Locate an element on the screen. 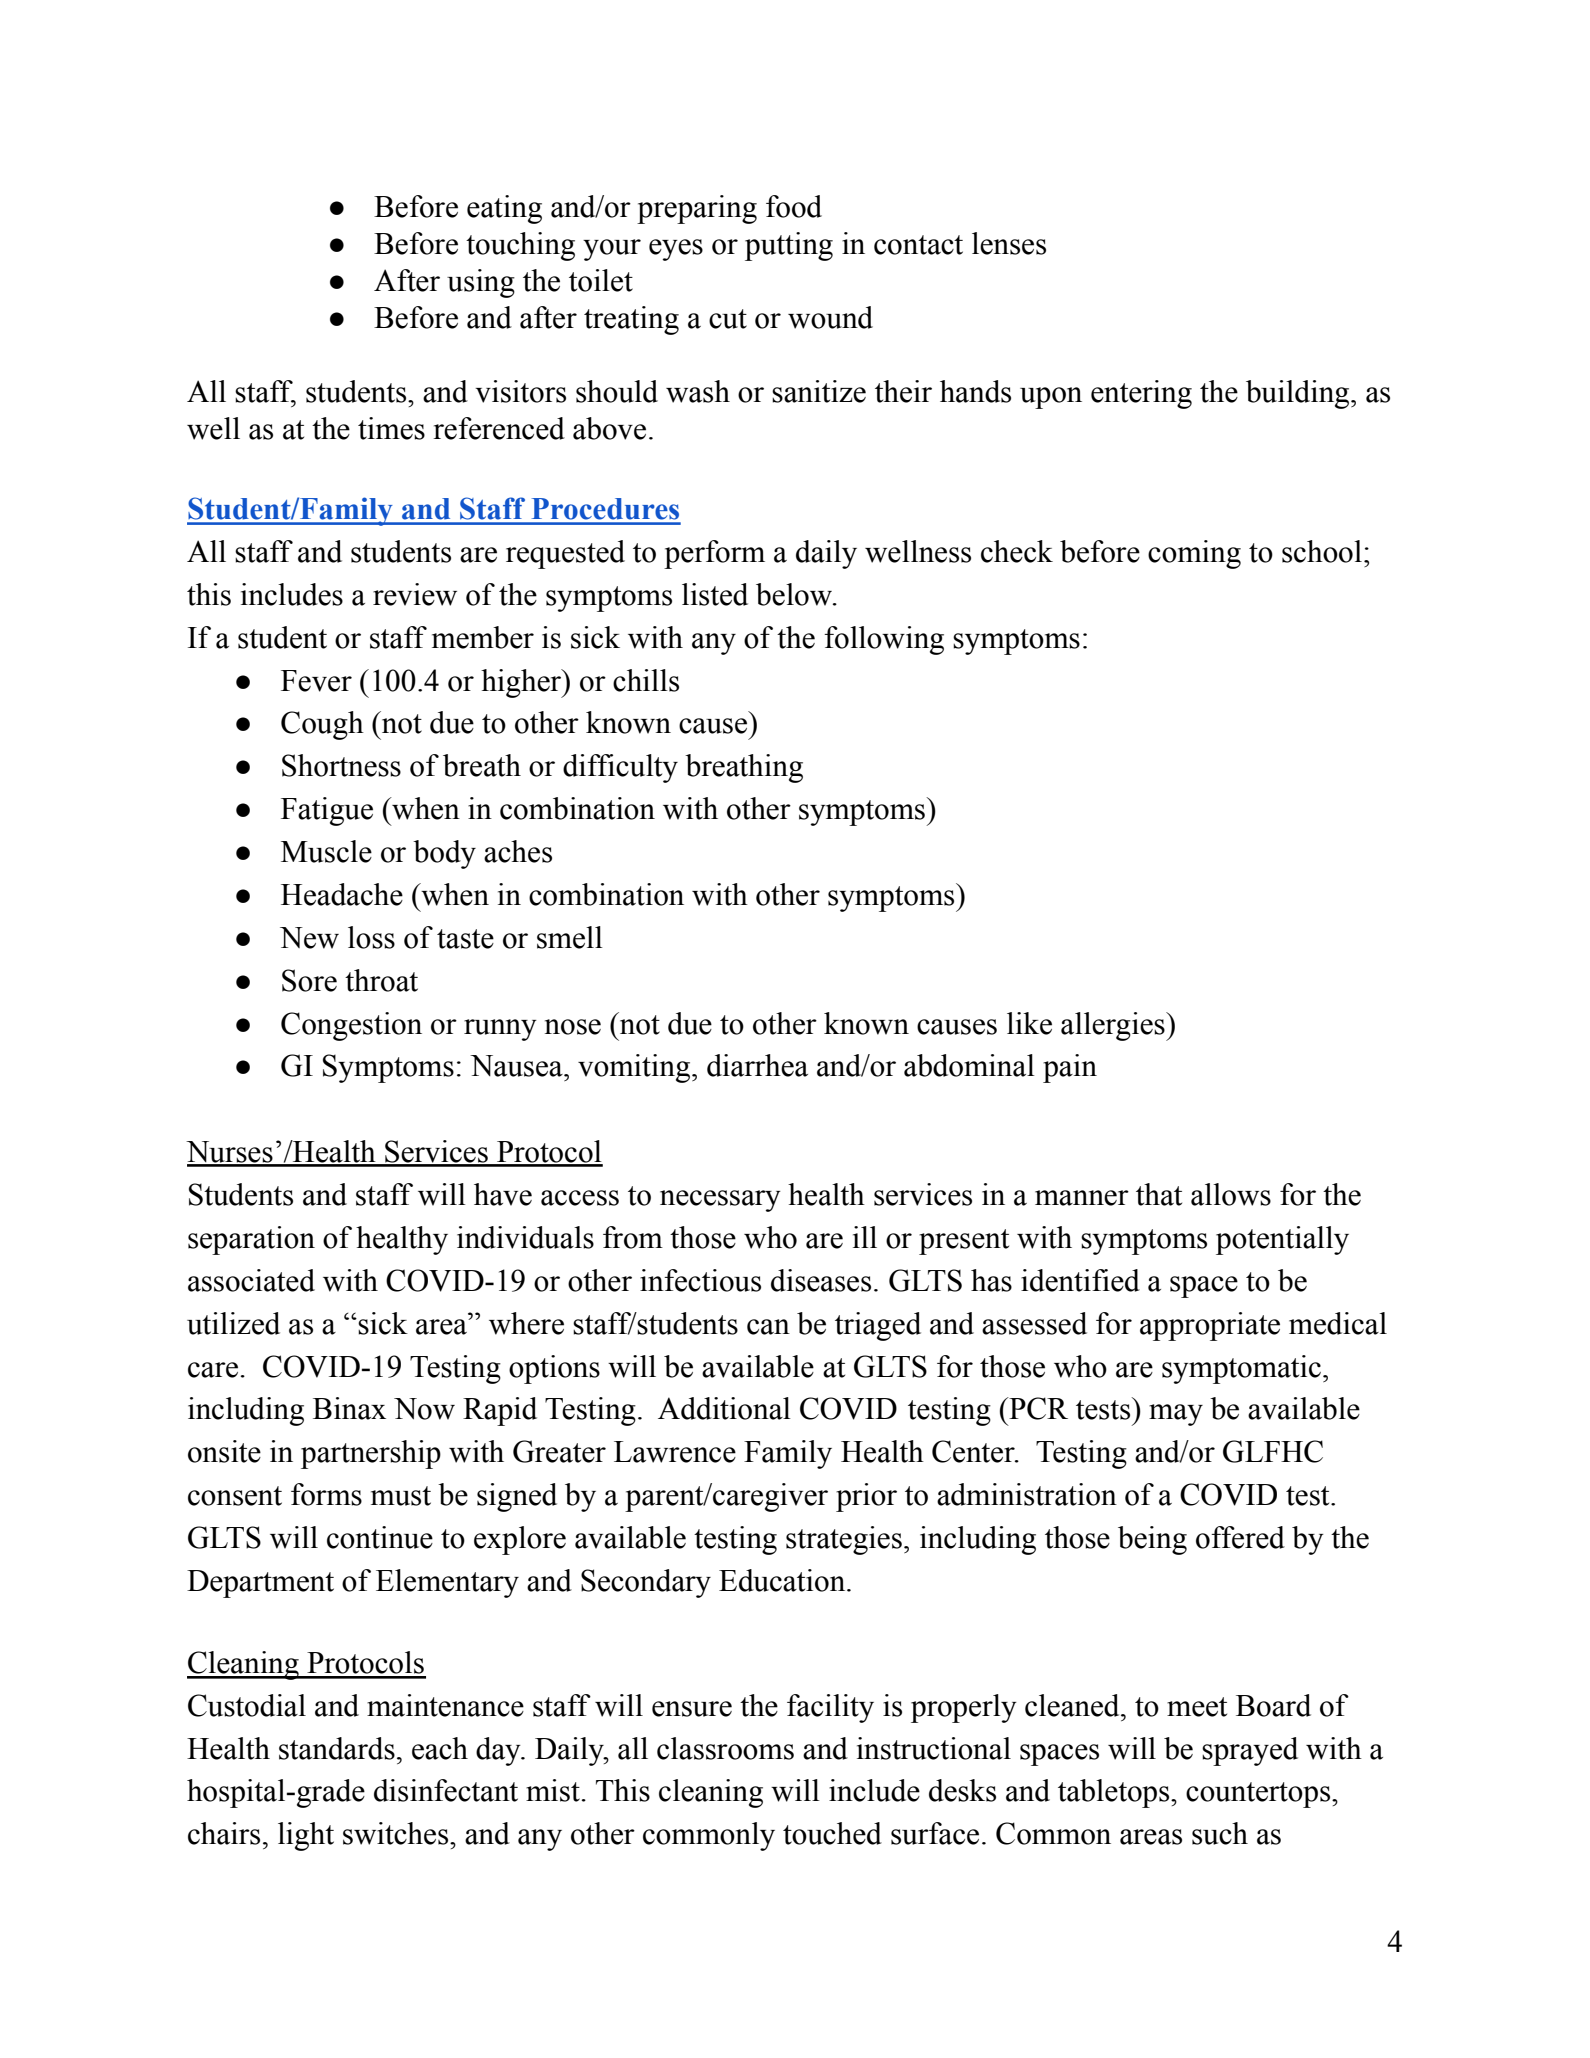 The image size is (1590, 2058). lenses is located at coordinates (1009, 243).
